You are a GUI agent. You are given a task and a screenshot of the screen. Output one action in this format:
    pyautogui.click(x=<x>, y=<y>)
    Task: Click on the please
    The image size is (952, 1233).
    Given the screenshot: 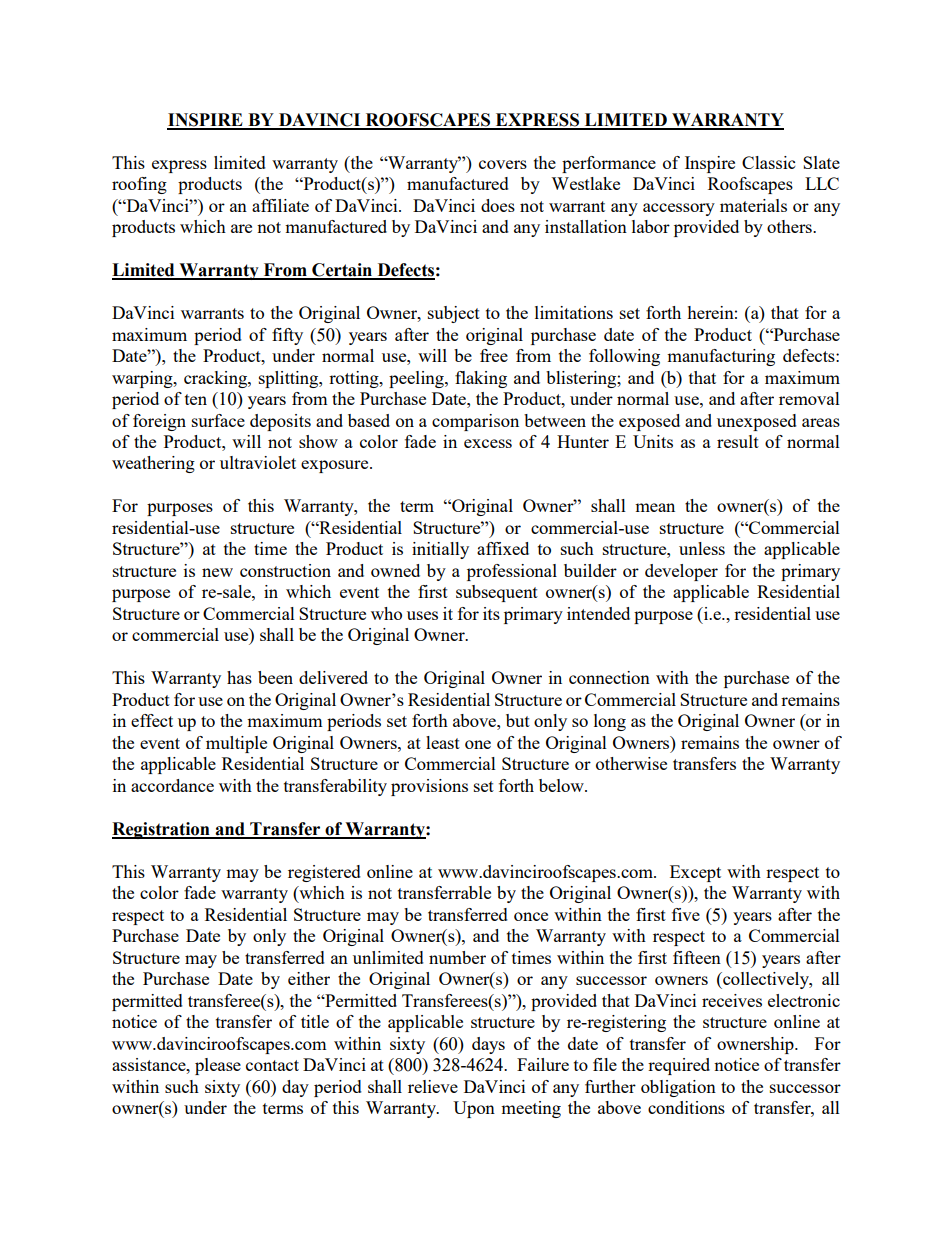 What is the action you would take?
    pyautogui.click(x=218, y=1066)
